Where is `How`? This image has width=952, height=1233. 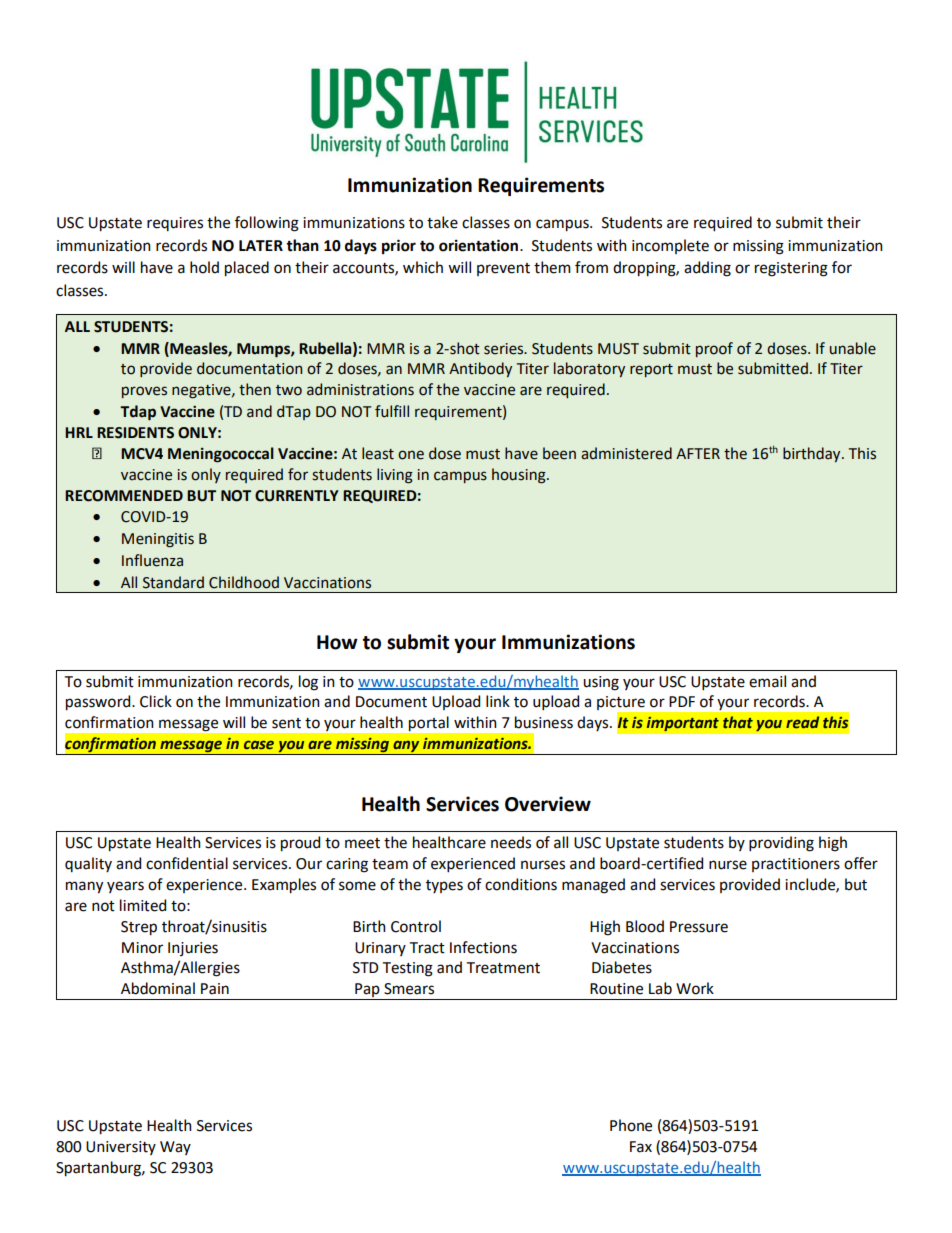
How is located at coordinates (337, 642).
